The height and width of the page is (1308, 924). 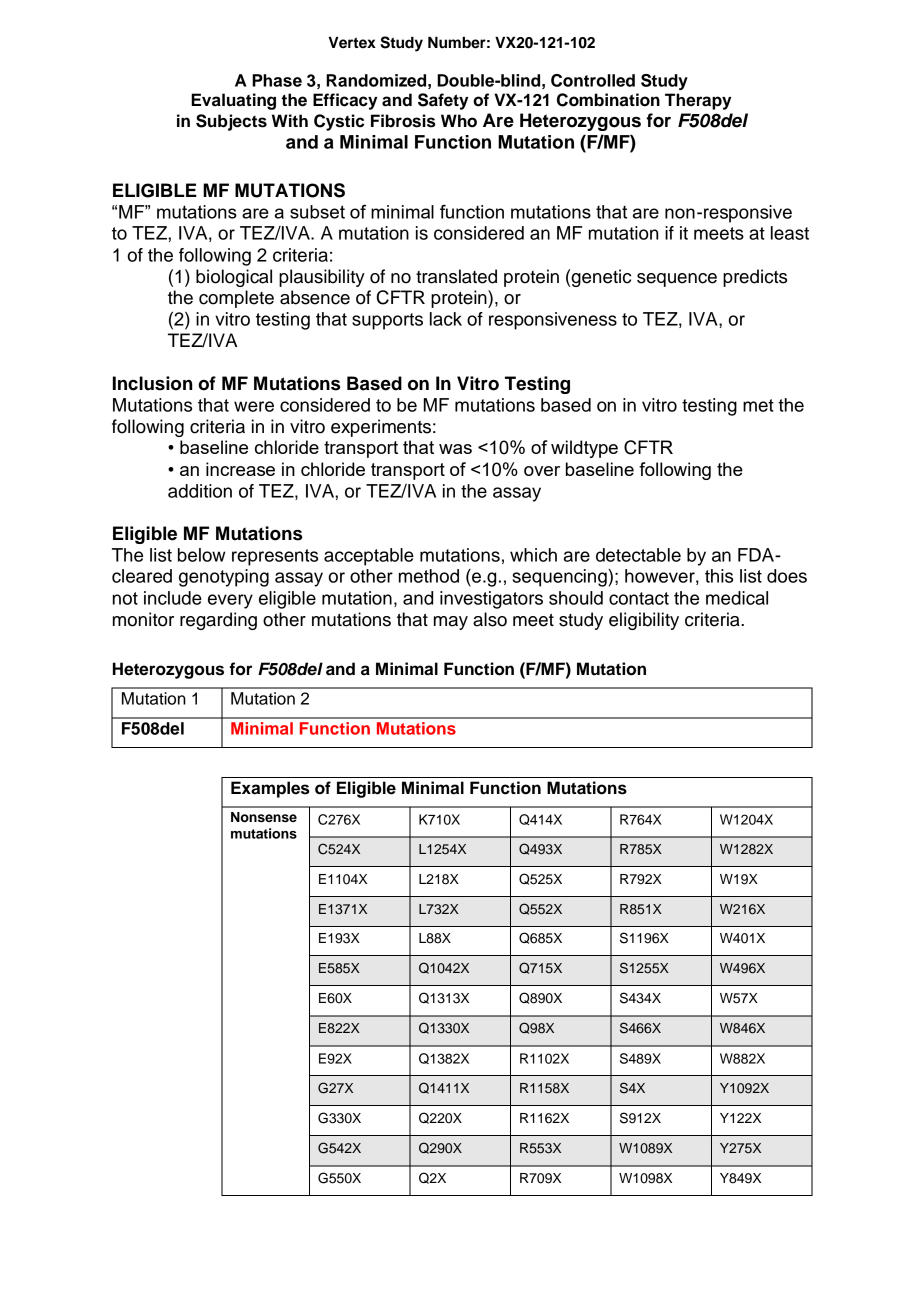 I want to click on was, so click(x=455, y=449).
